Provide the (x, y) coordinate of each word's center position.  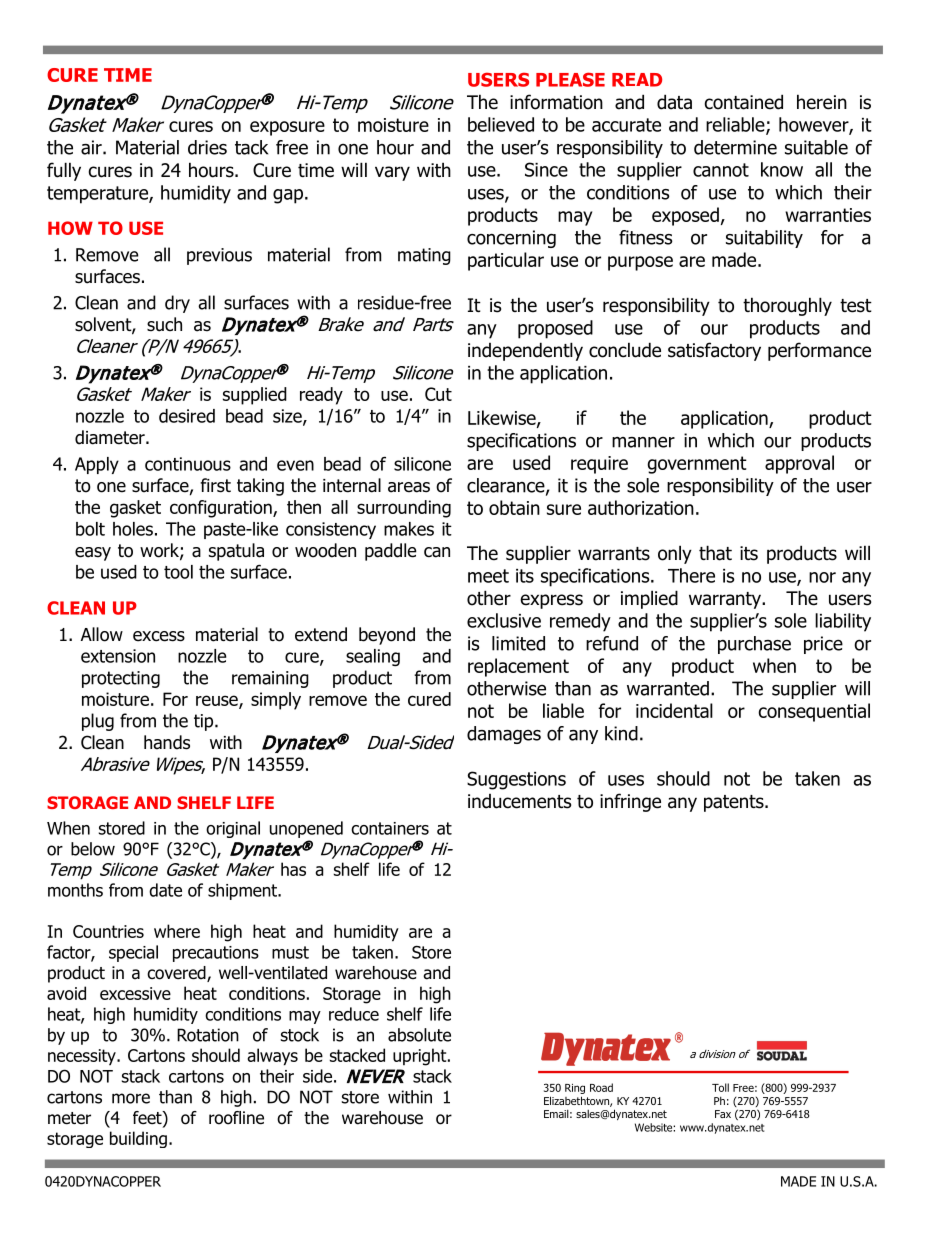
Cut (438, 394)
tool (178, 572)
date (165, 890)
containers (390, 828)
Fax (723, 1114)
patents (735, 803)
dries (207, 147)
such (164, 324)
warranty (726, 600)
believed (501, 124)
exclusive (504, 620)
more (131, 1098)
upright (421, 1057)
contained (744, 102)
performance (819, 351)
